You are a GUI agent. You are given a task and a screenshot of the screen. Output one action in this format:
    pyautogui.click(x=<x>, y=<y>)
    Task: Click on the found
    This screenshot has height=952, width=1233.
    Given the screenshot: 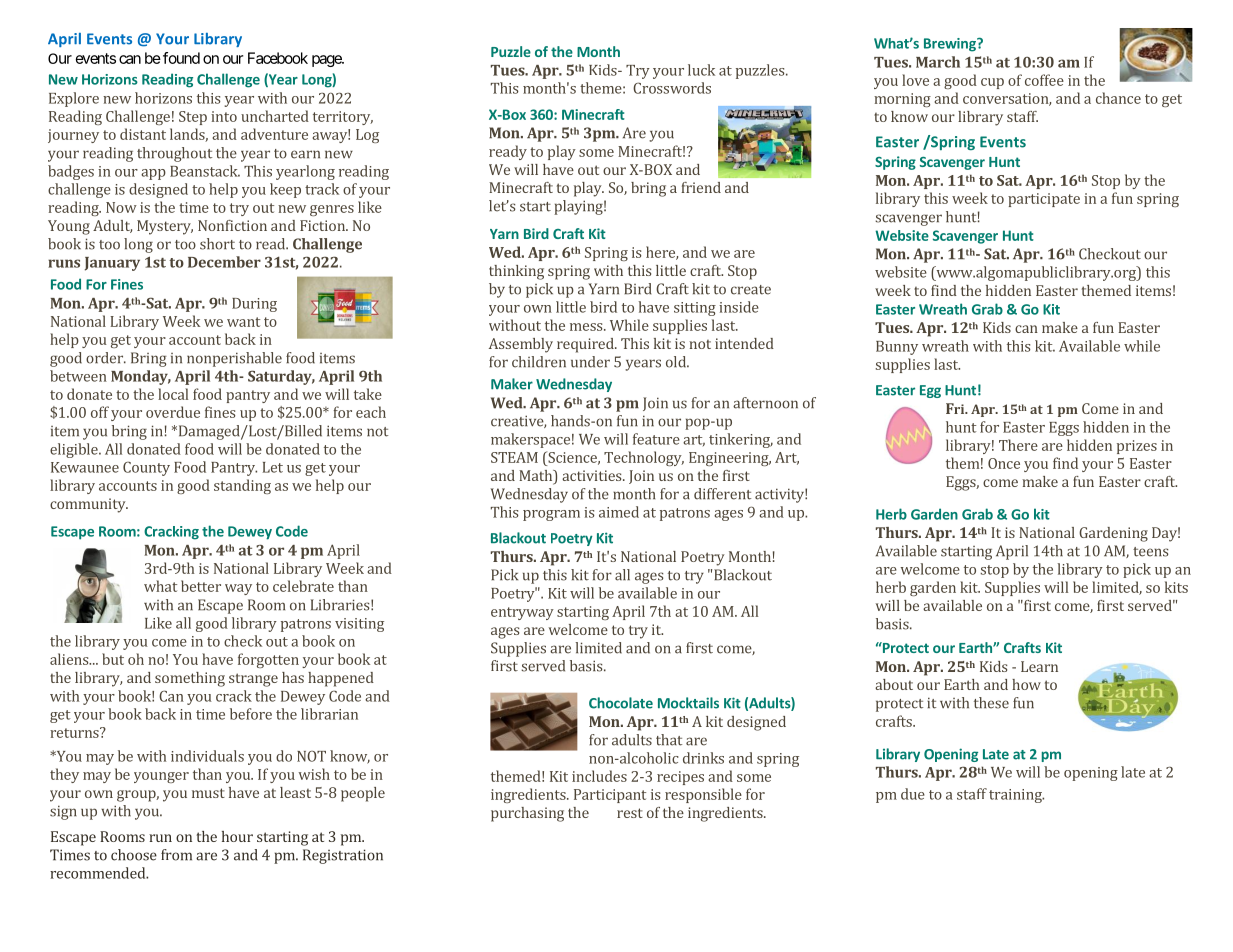 What is the action you would take?
    pyautogui.click(x=181, y=58)
